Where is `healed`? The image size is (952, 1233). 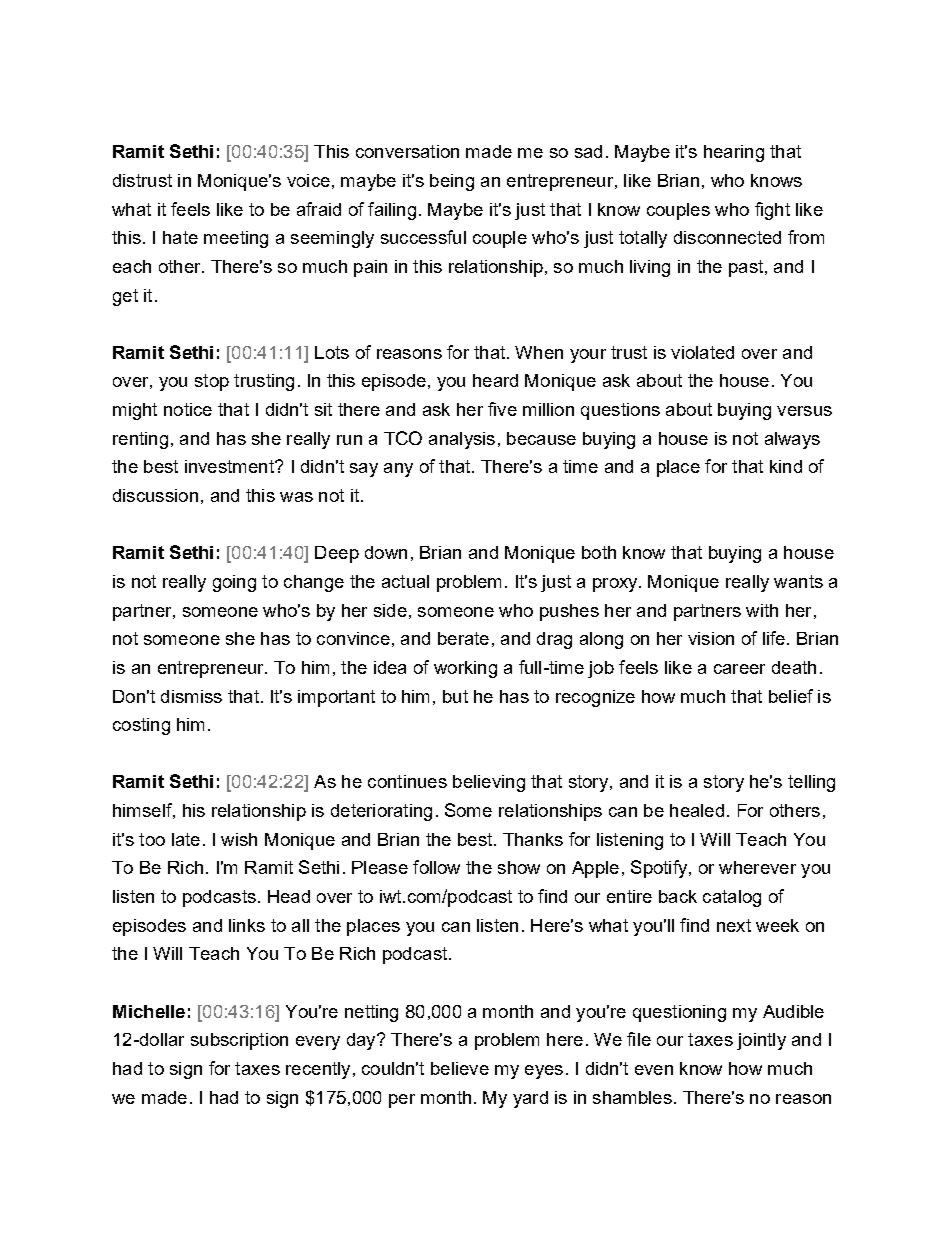 healed is located at coordinates (697, 810).
